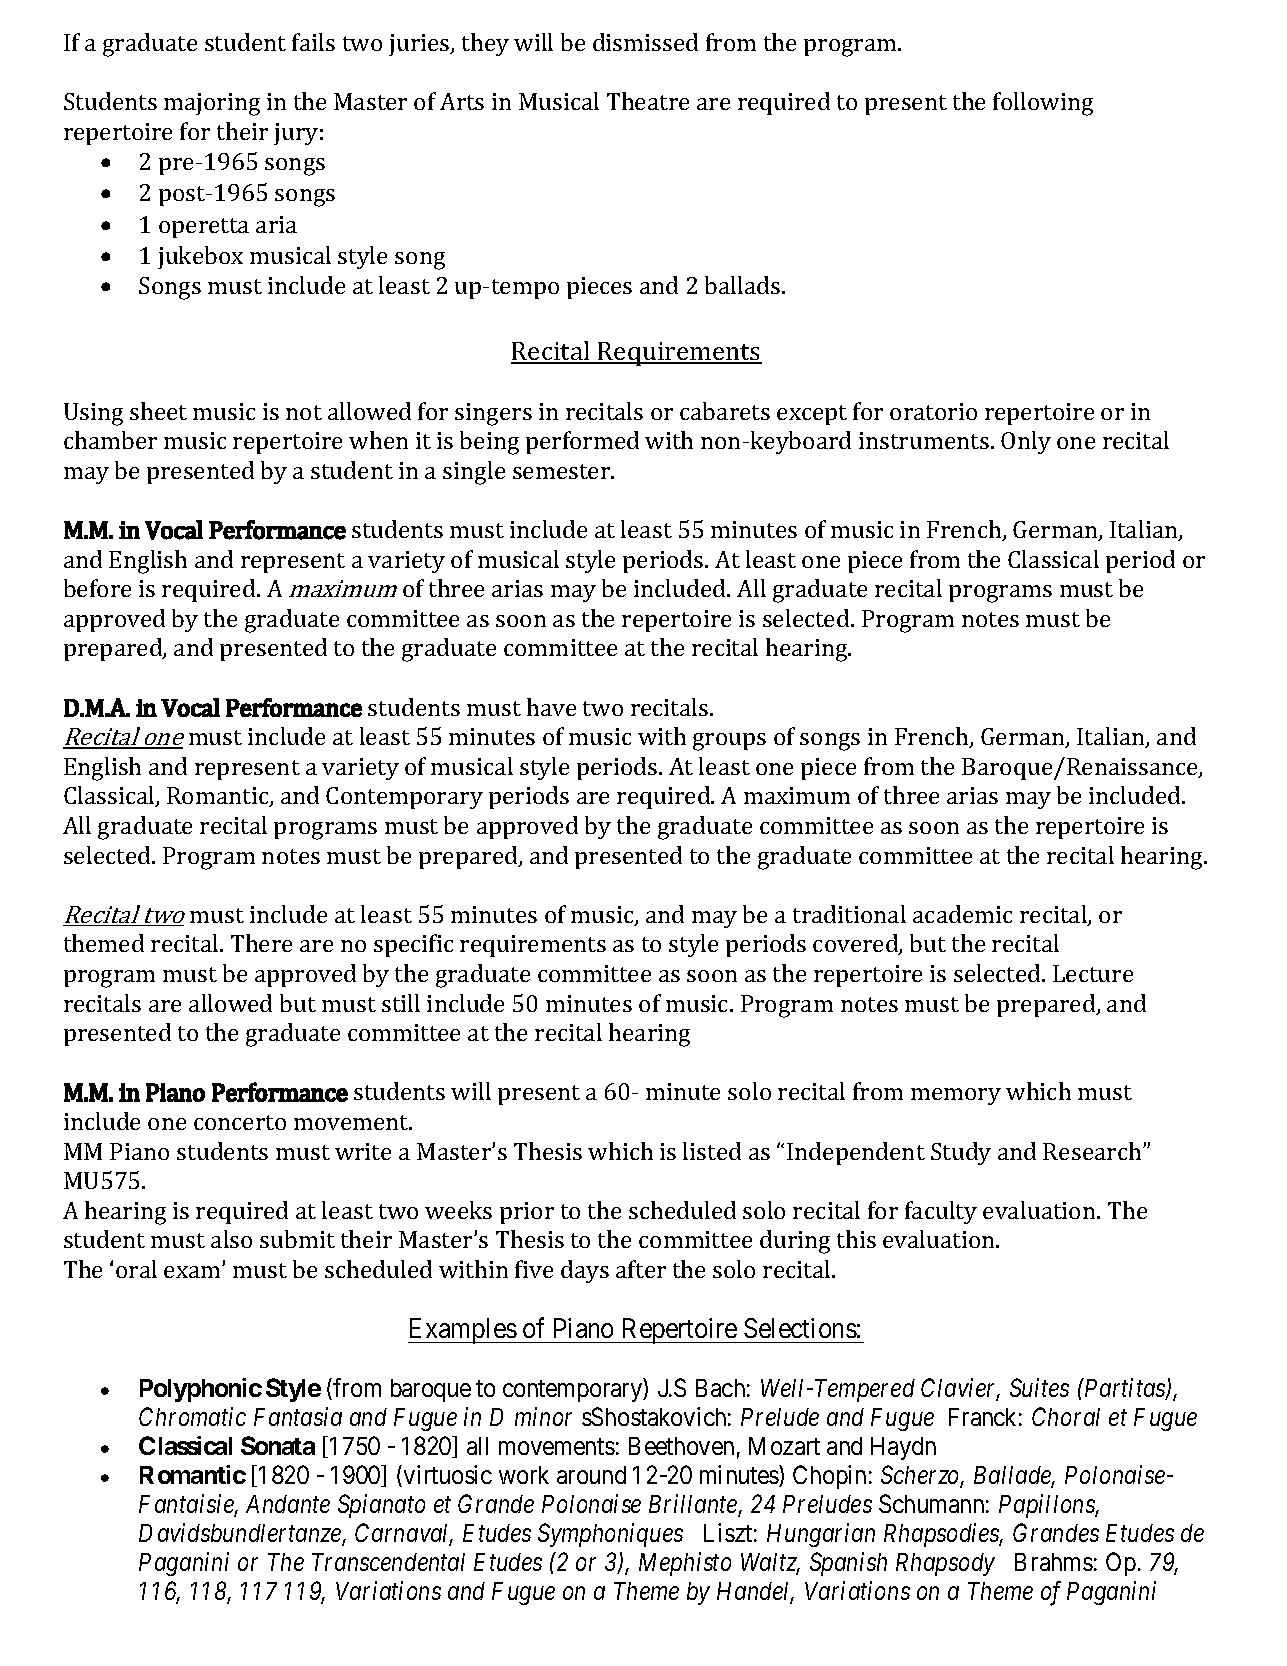  I want to click on performed, so click(582, 442).
